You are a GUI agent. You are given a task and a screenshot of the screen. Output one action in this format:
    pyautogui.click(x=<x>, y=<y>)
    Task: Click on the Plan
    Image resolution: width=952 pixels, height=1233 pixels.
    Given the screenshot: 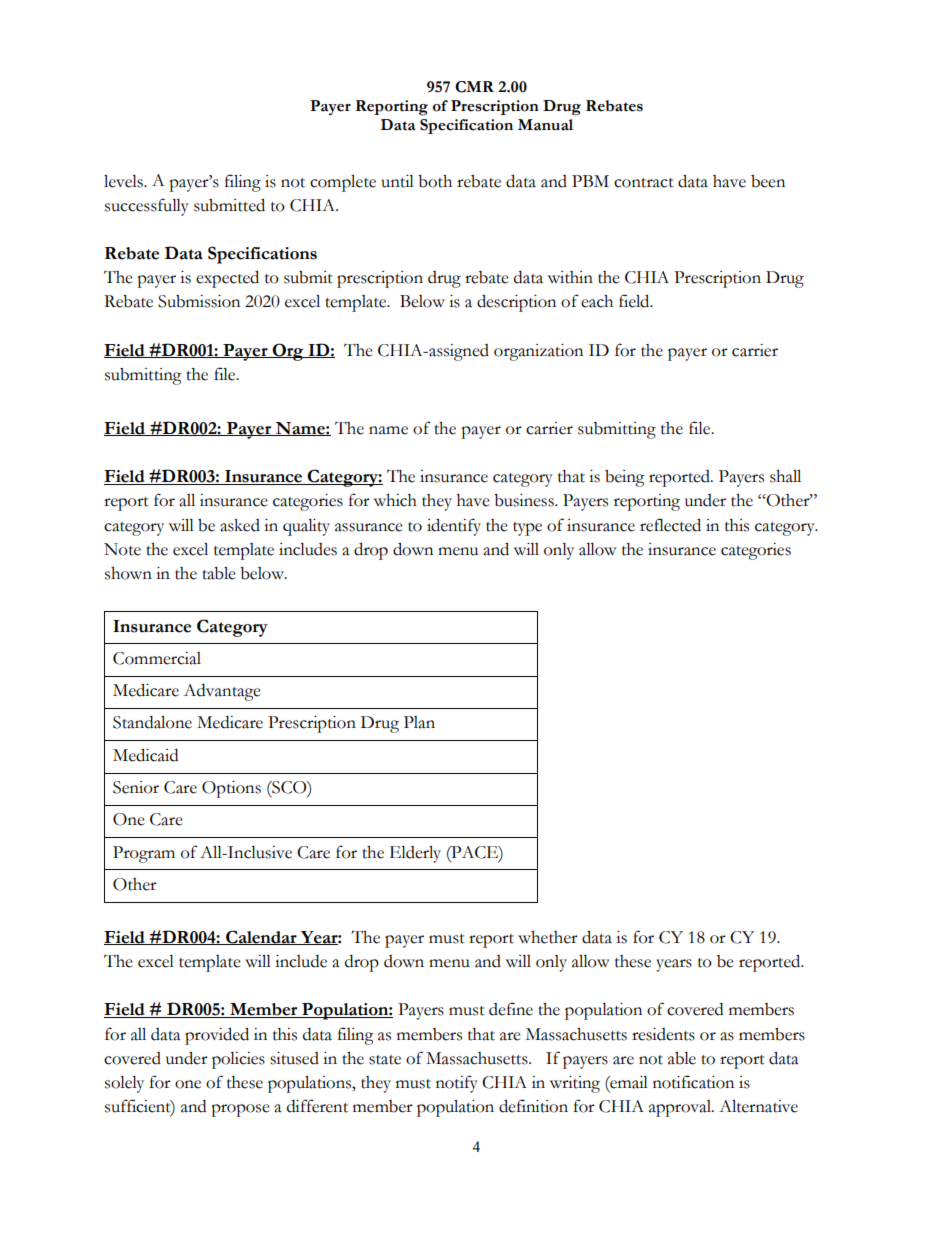 What is the action you would take?
    pyautogui.click(x=419, y=722)
